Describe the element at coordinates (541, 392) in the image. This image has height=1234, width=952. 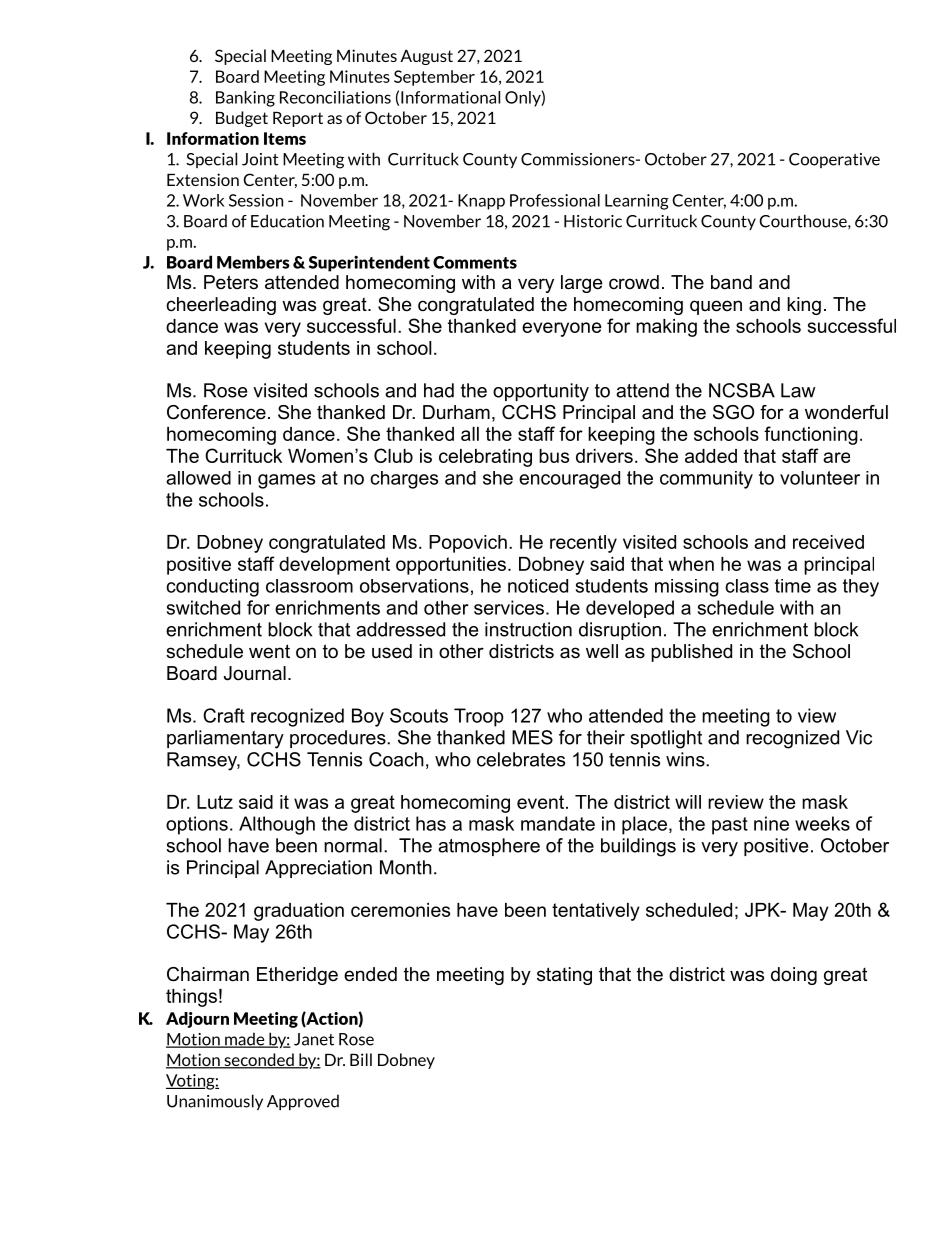
I see `opportunity` at that location.
